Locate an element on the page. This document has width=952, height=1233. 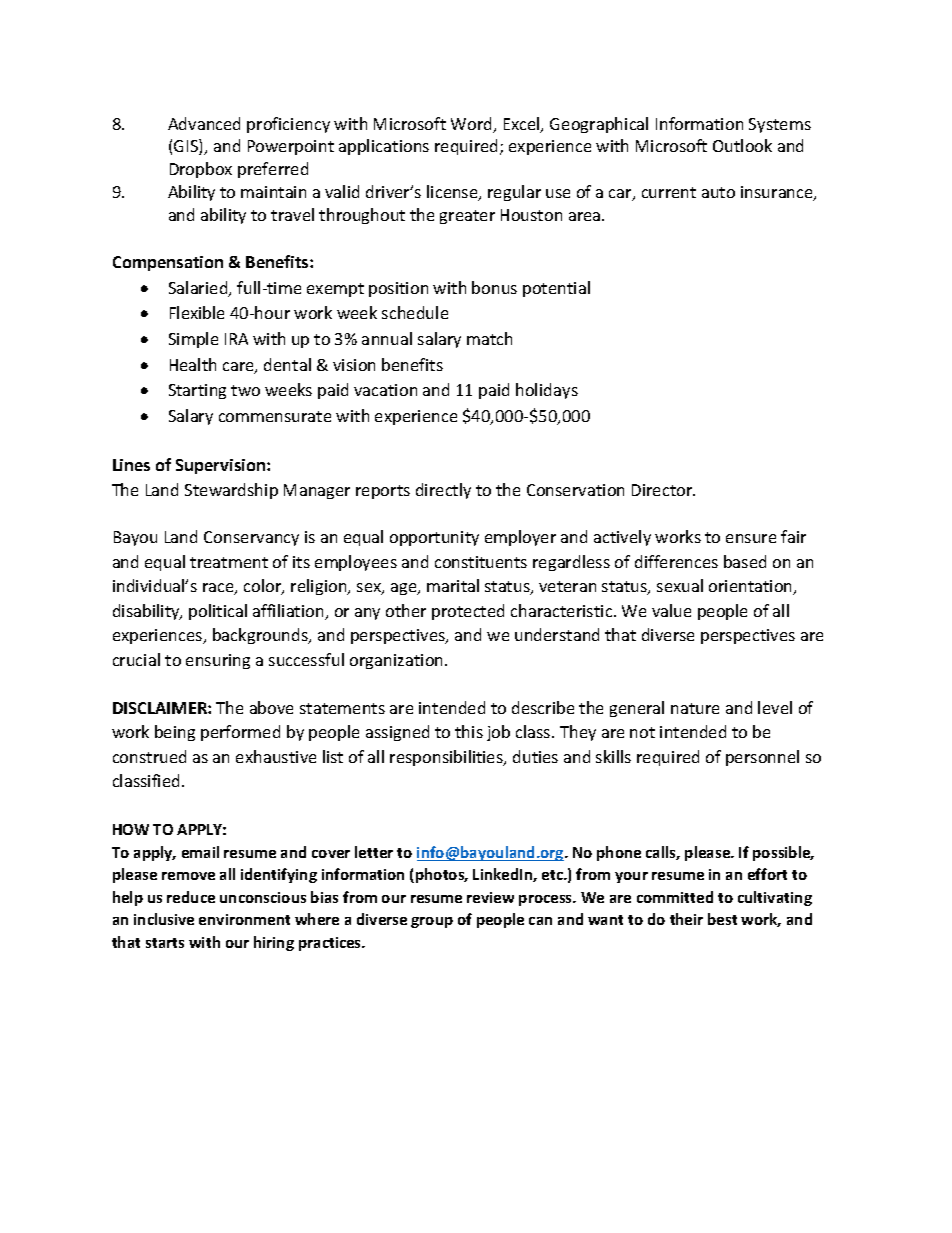
environment is located at coordinates (244, 919).
